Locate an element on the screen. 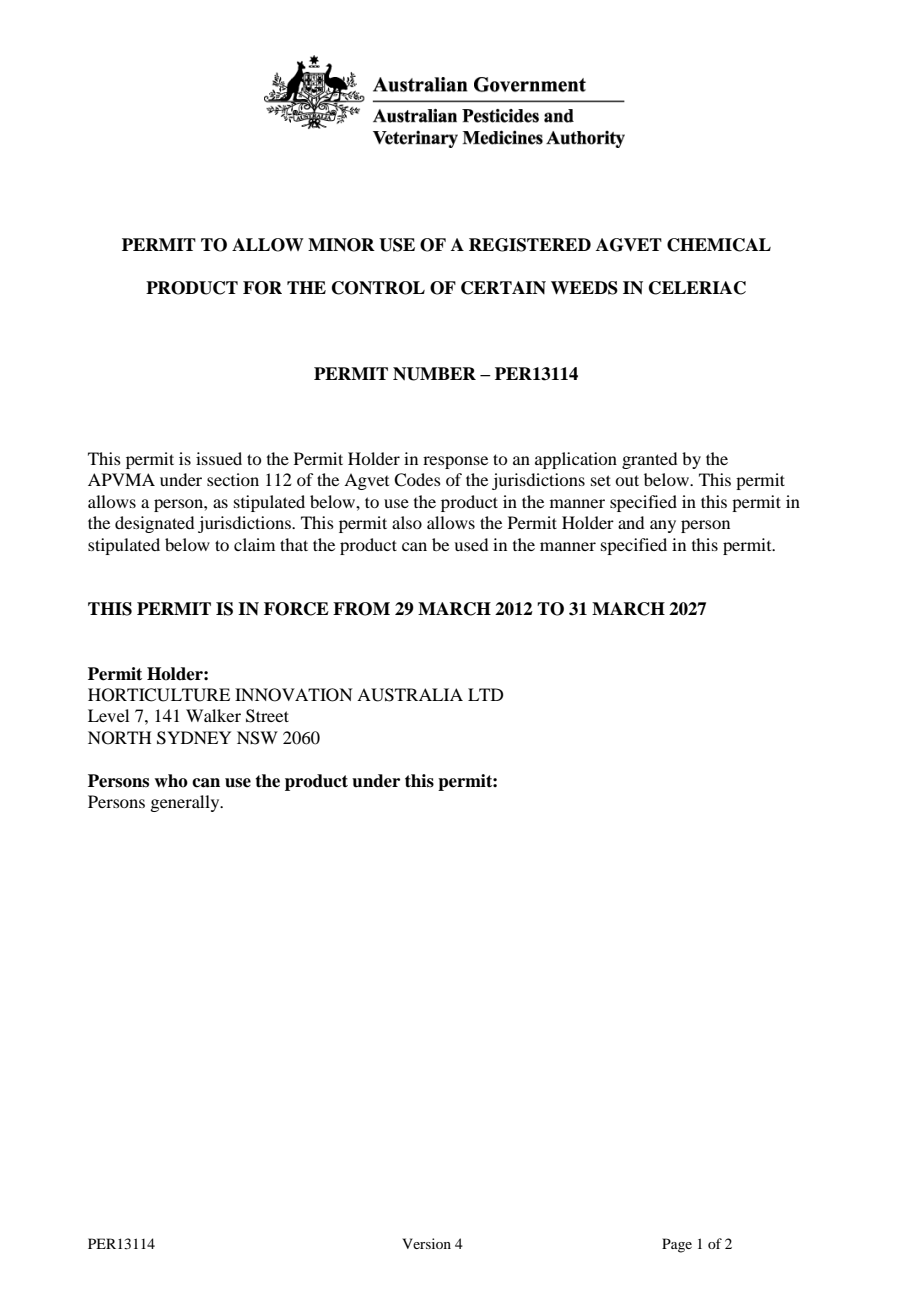  AUSTRALIA is located at coordinates (410, 695).
